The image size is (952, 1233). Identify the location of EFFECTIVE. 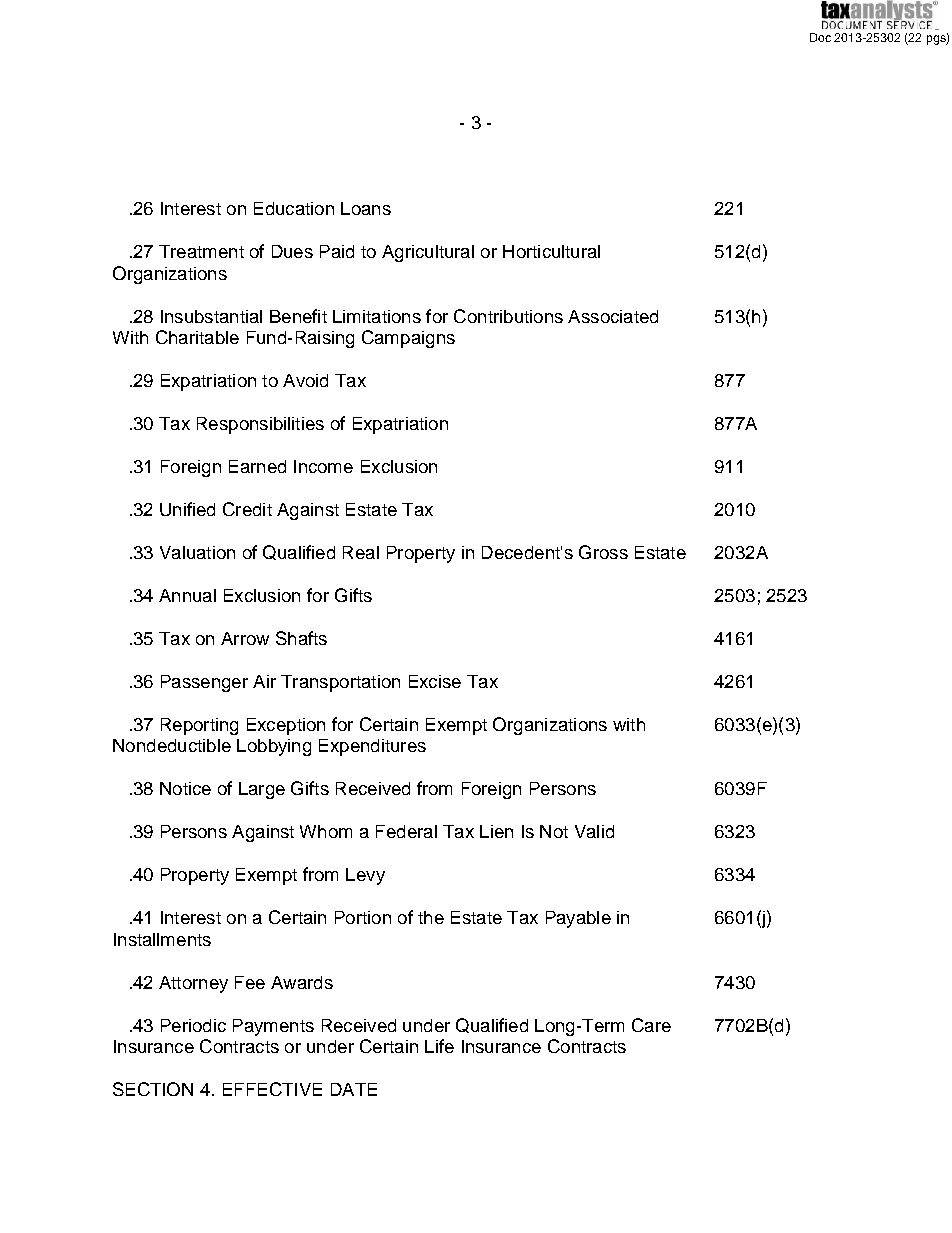
(272, 1089).
